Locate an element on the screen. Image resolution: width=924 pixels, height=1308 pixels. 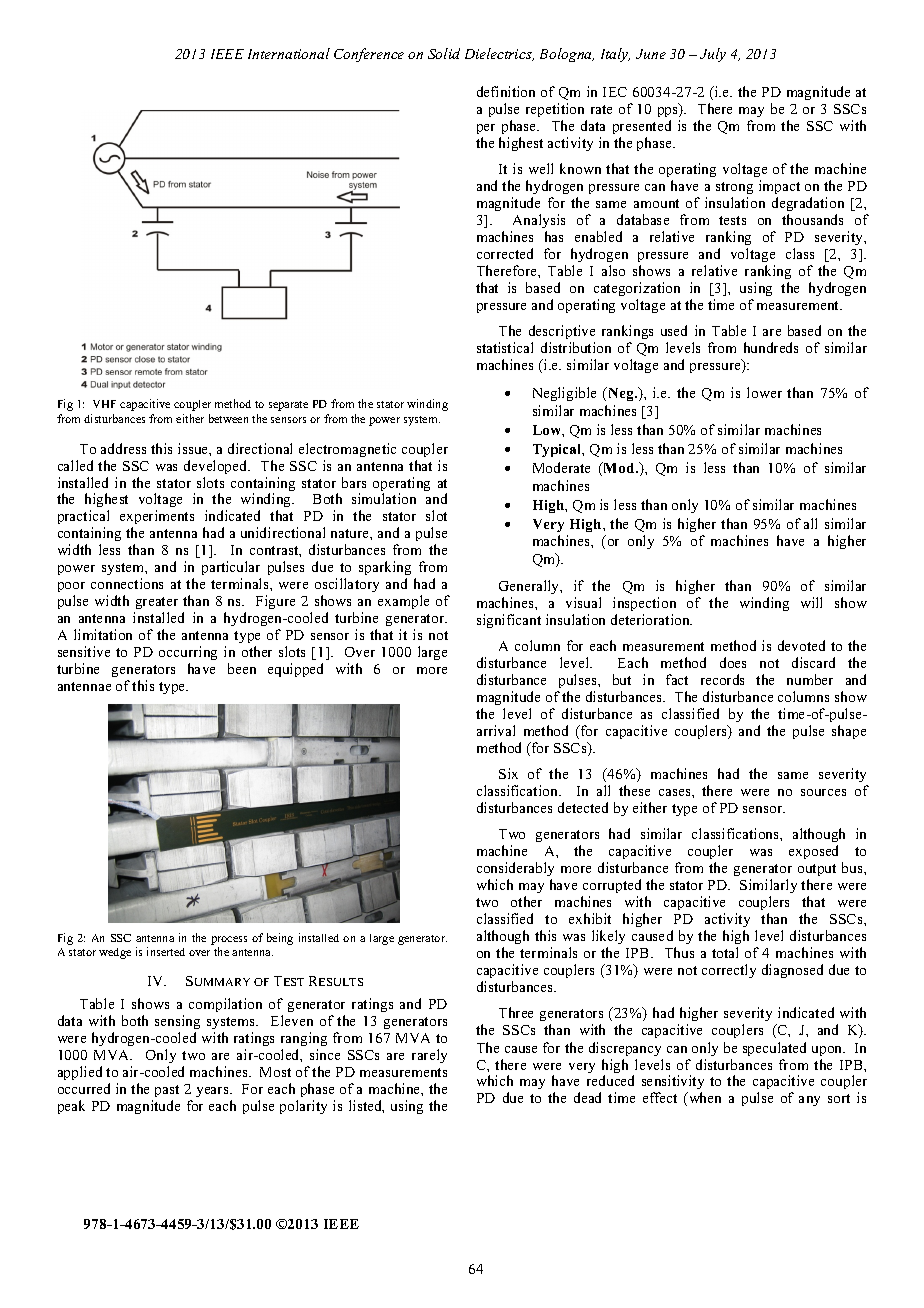
past is located at coordinates (167, 1091).
